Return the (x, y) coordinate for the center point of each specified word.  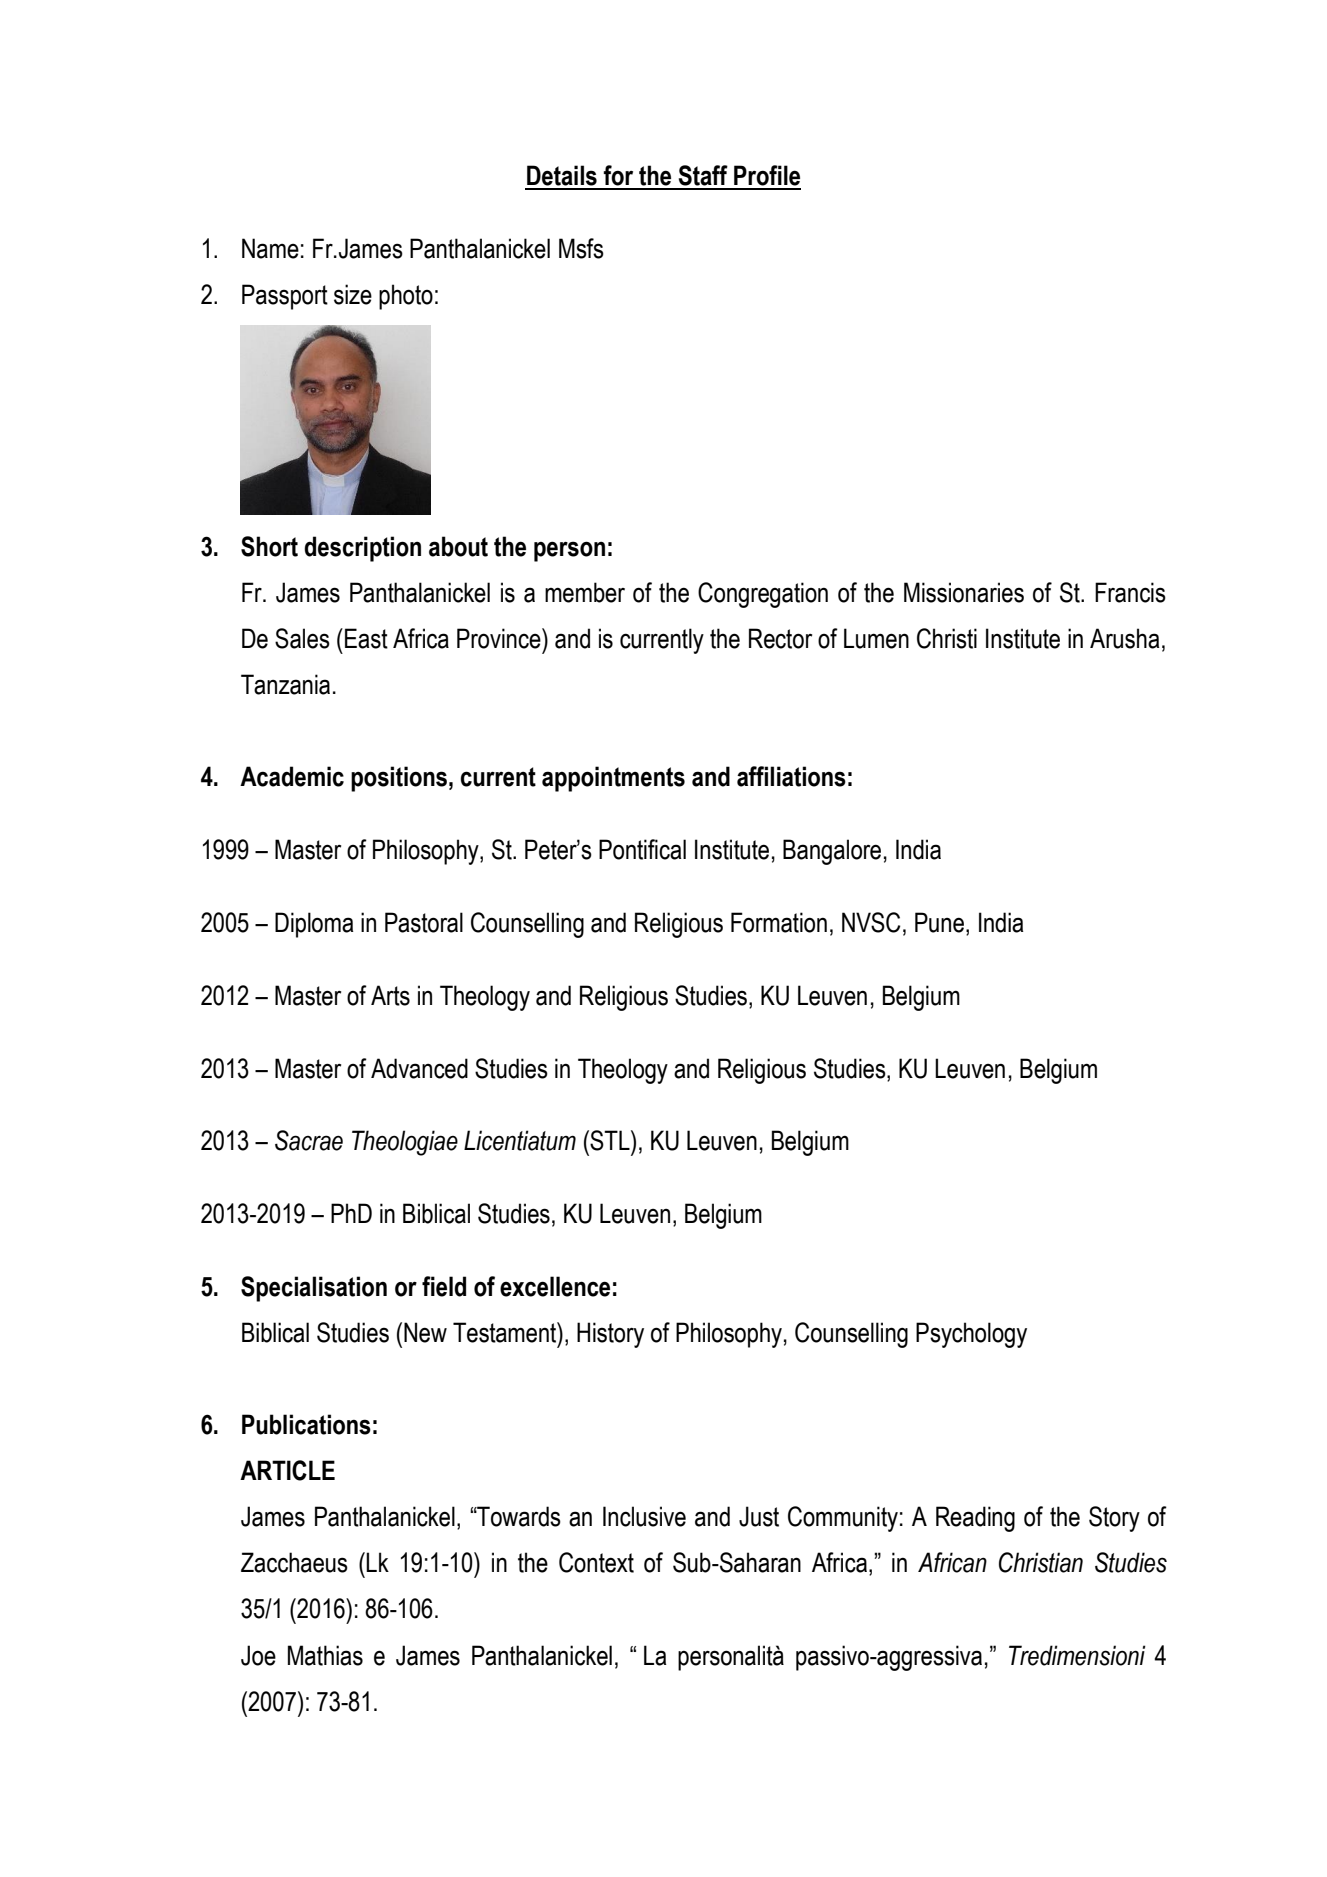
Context (596, 1562)
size (353, 294)
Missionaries (964, 592)
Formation (779, 922)
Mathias (325, 1655)
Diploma (314, 925)
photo (406, 297)
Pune (939, 922)
